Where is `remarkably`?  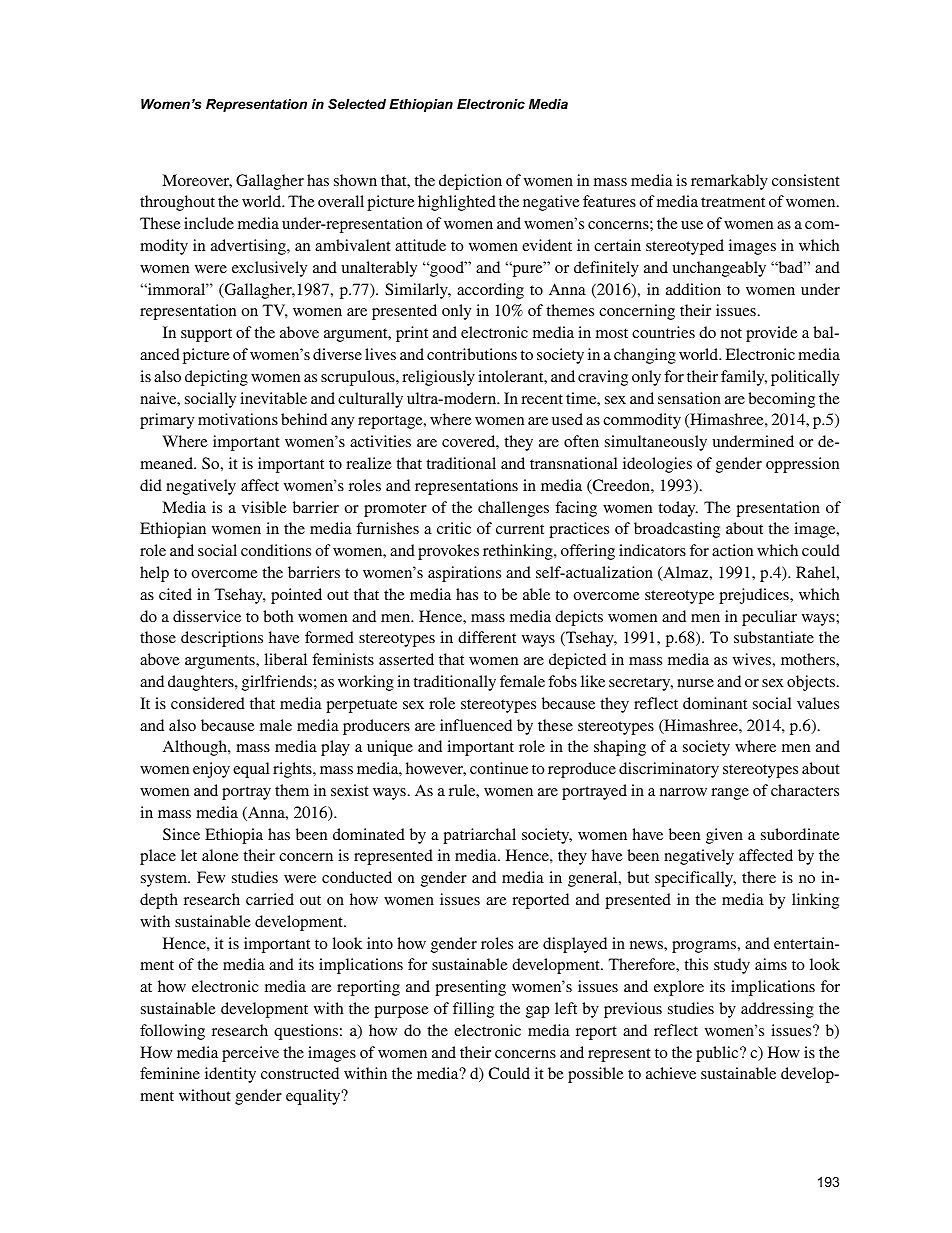
remarkably is located at coordinates (729, 182).
